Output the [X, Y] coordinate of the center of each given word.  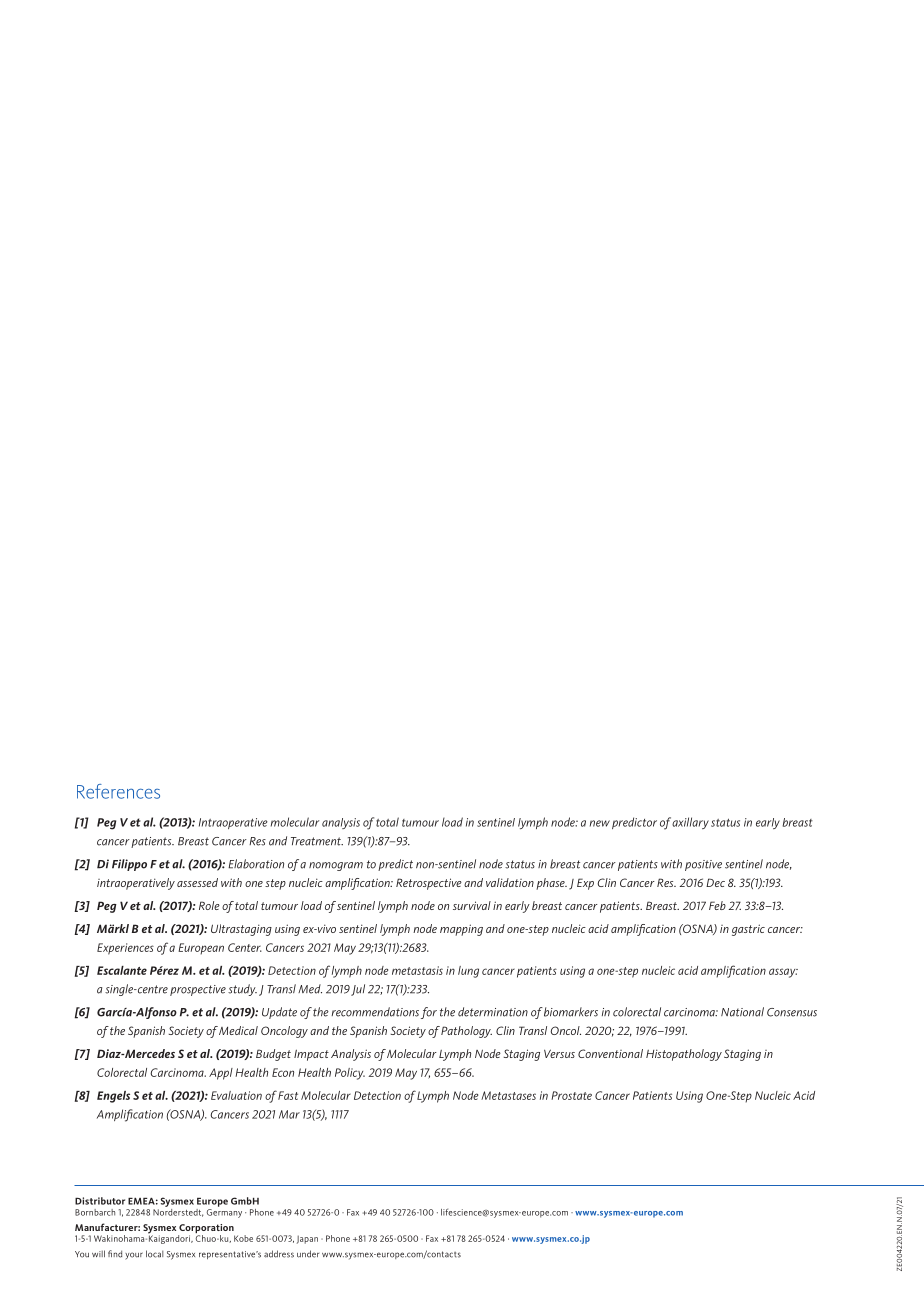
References [118, 791]
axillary [690, 823]
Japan [307, 1239]
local [154, 1254]
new [600, 823]
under [308, 1254]
